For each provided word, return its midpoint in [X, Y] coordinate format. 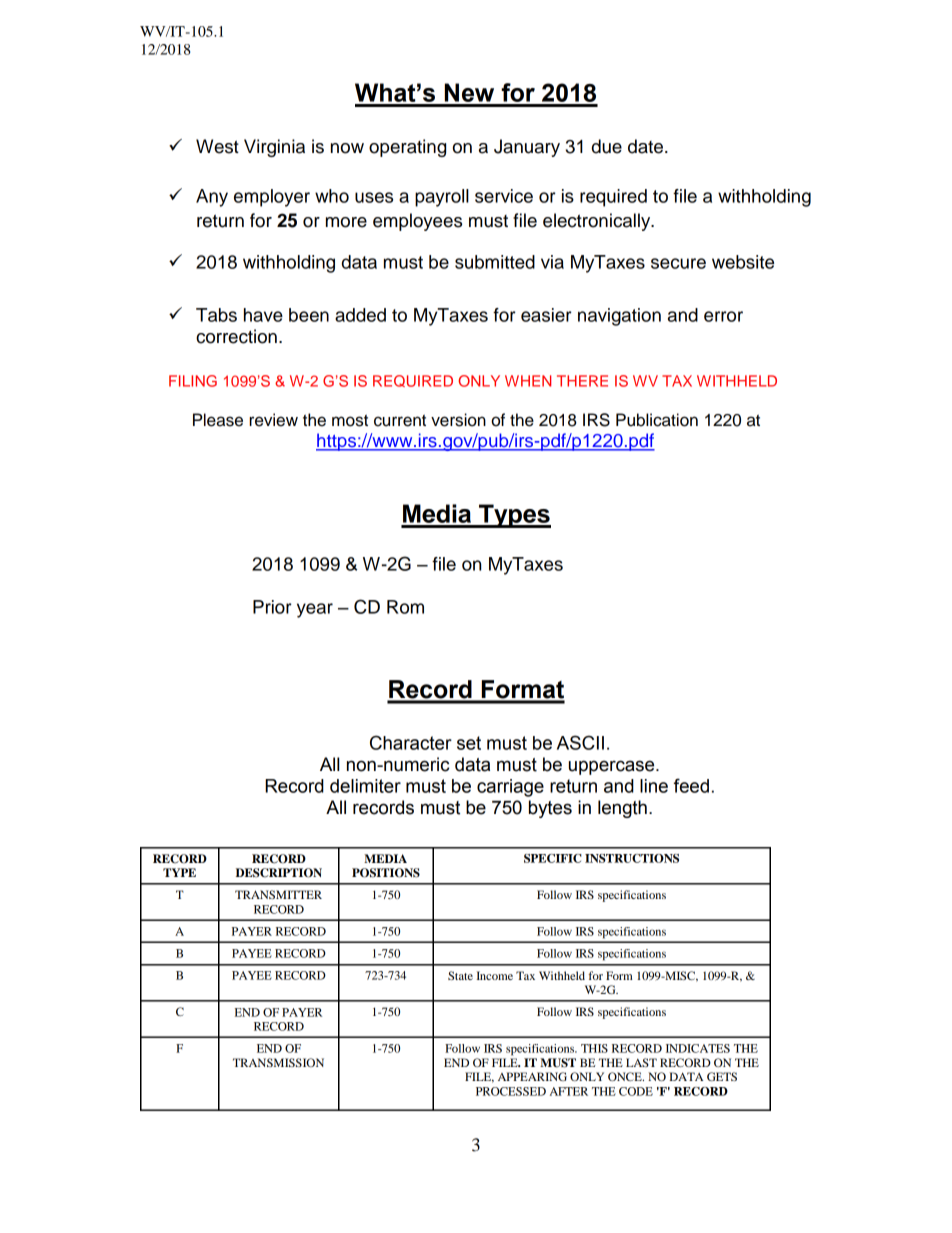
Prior [272, 607]
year [315, 610]
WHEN [528, 381]
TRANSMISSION [278, 1062]
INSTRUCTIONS [632, 858]
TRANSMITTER [278, 894]
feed [691, 785]
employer [272, 198]
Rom [405, 607]
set [469, 743]
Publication [657, 420]
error [723, 316]
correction [236, 336]
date [645, 146]
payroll [442, 198]
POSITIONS [386, 873]
